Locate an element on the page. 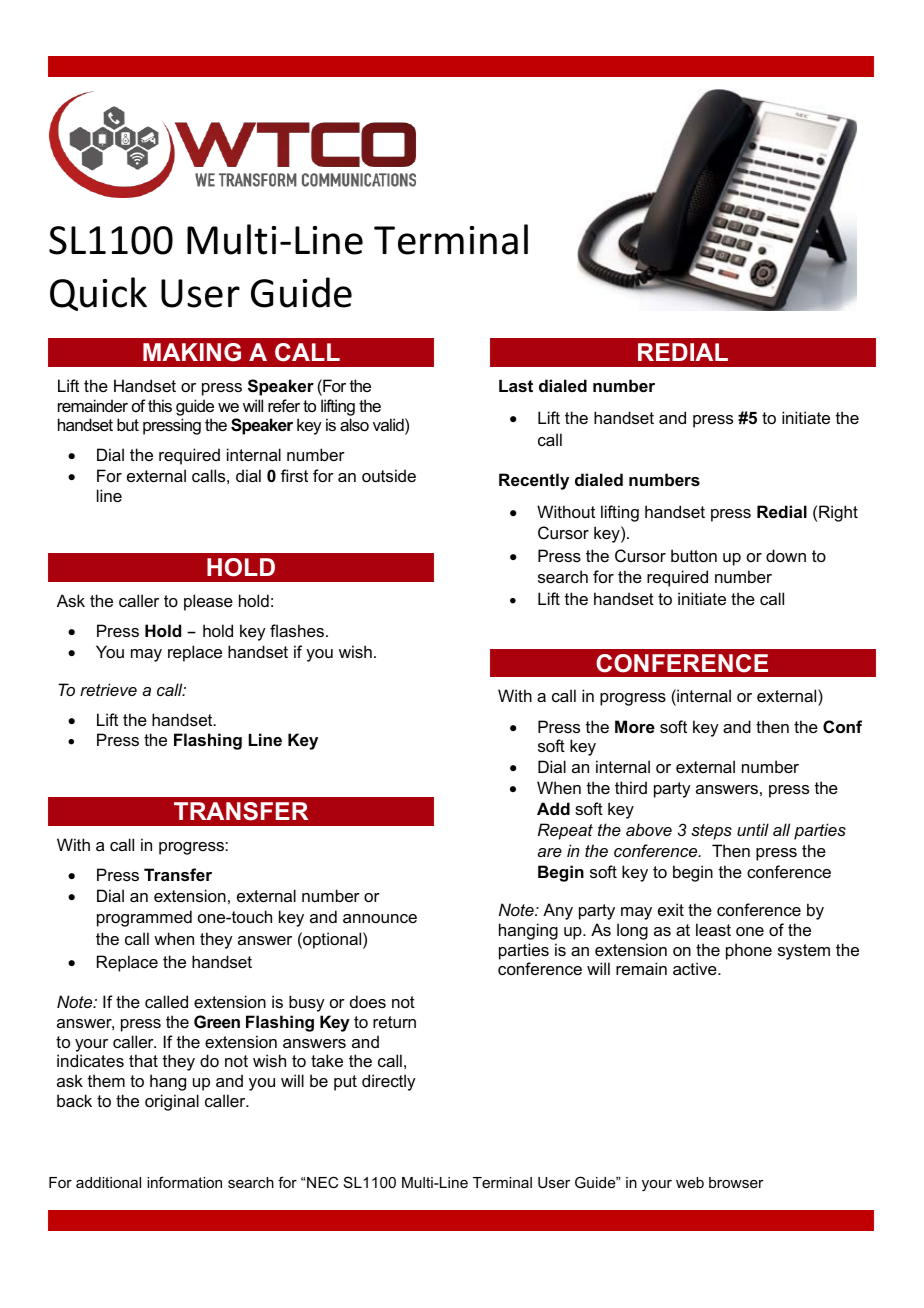  MAKING is located at coordinates (192, 352).
